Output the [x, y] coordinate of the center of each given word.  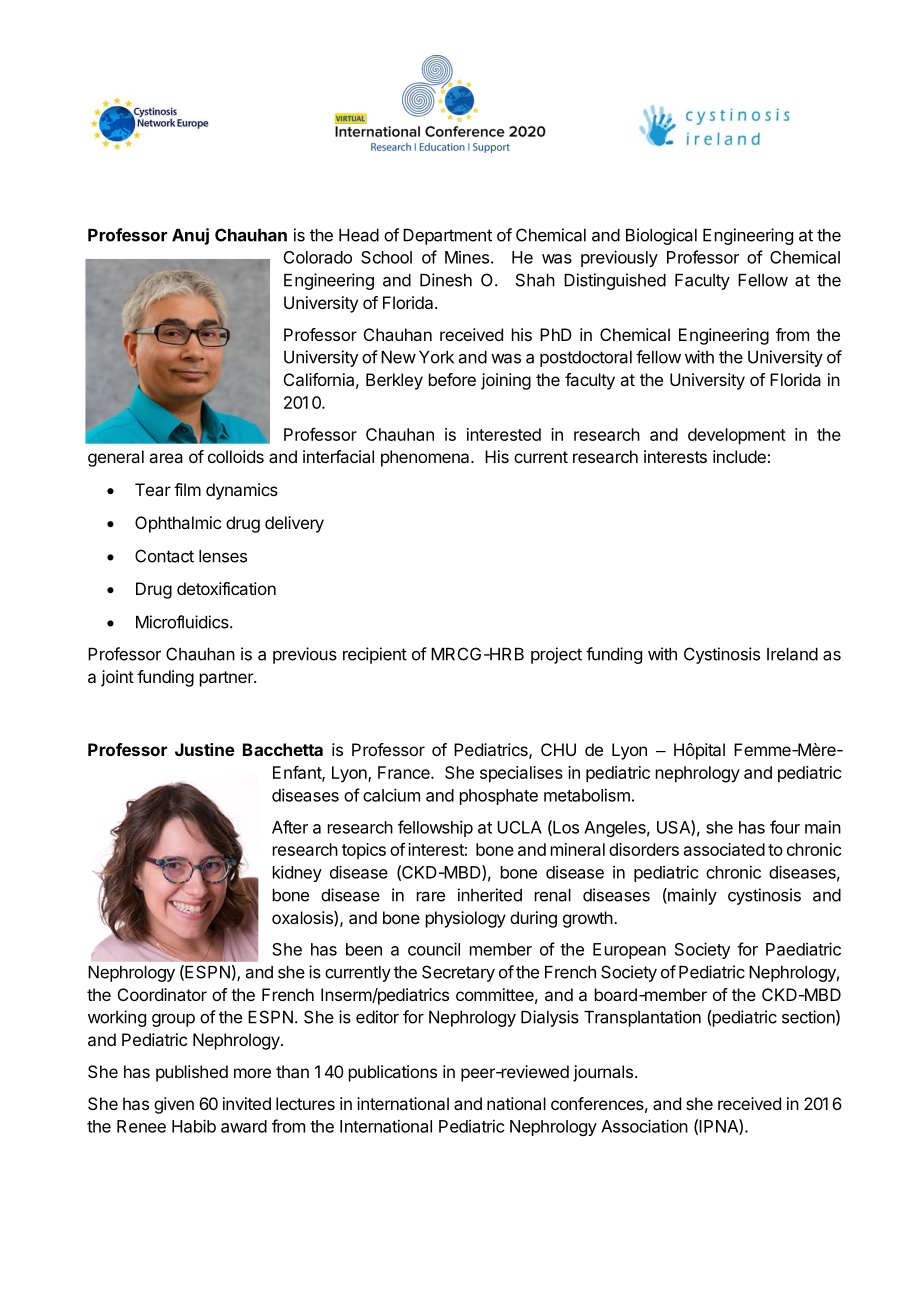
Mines [467, 257]
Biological [661, 236]
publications [393, 1073]
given [174, 1105]
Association [644, 1126]
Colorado [318, 257]
